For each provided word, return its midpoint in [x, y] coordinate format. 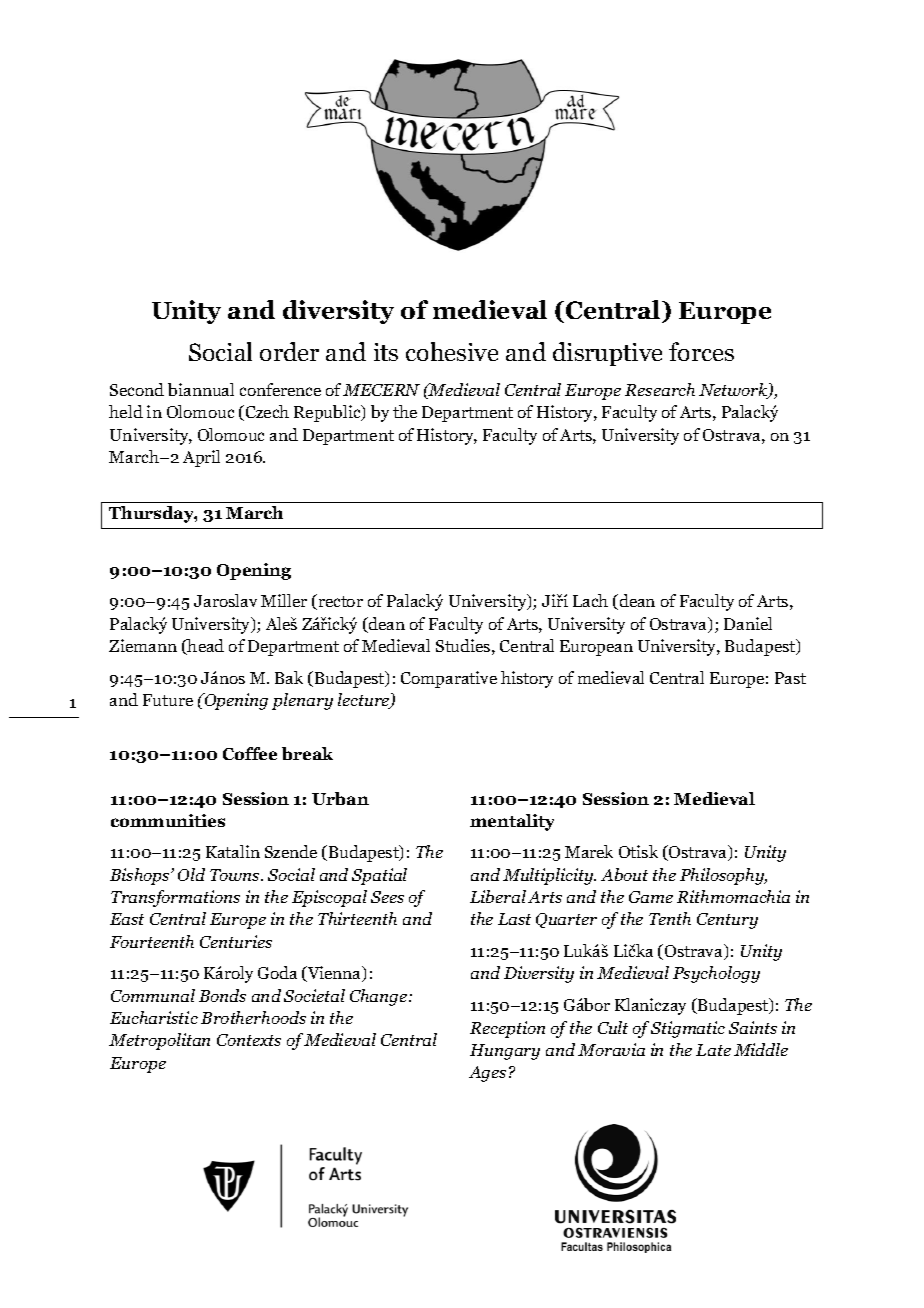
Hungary [505, 1052]
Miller [284, 600]
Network [734, 391]
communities [168, 820]
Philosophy [723, 876]
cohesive [452, 351]
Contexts [249, 1040]
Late [713, 1050]
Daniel [748, 623]
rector [339, 602]
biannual [201, 389]
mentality [512, 822]
